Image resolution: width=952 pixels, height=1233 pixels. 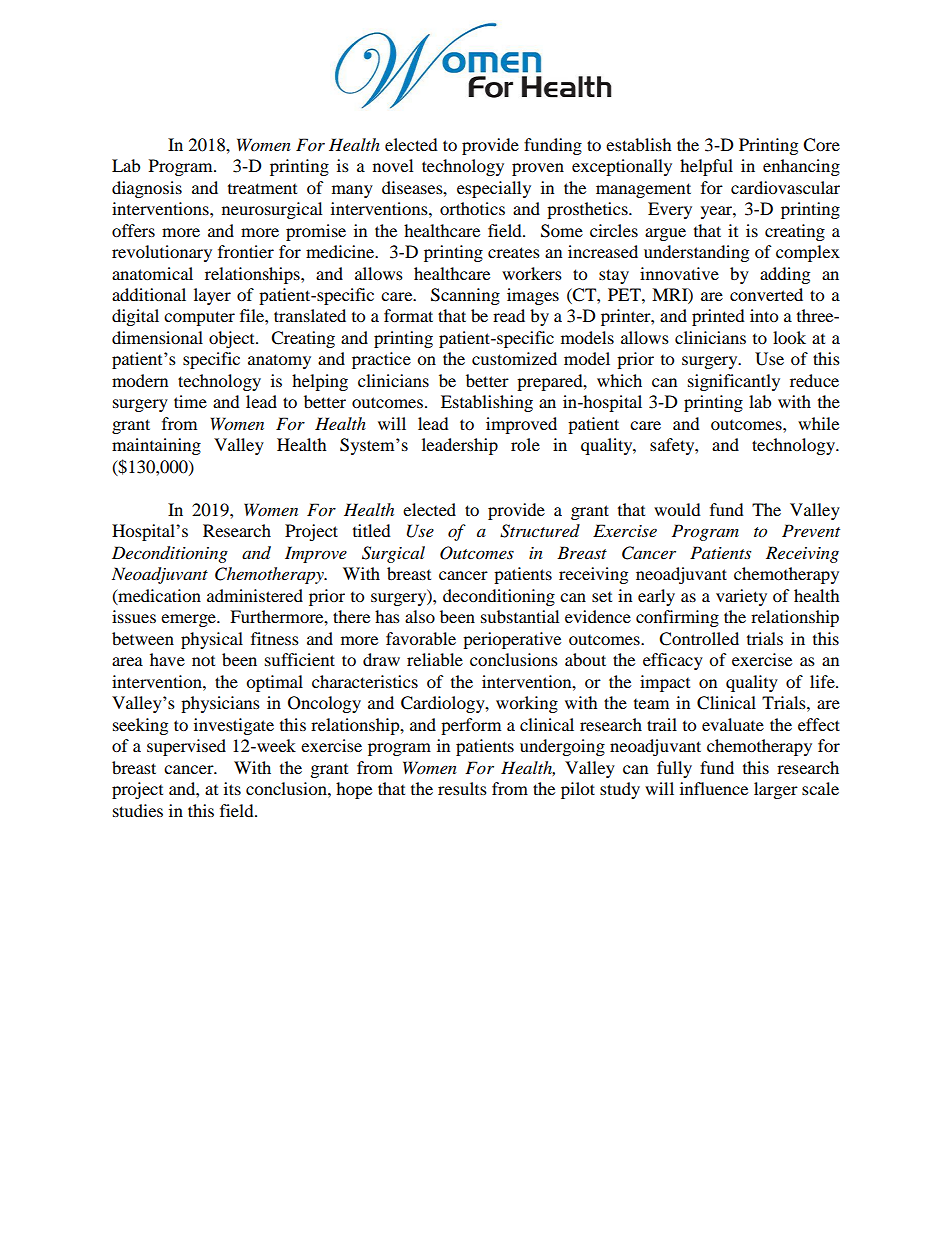 What do you see at coordinates (212, 296) in the image?
I see `layer` at bounding box center [212, 296].
